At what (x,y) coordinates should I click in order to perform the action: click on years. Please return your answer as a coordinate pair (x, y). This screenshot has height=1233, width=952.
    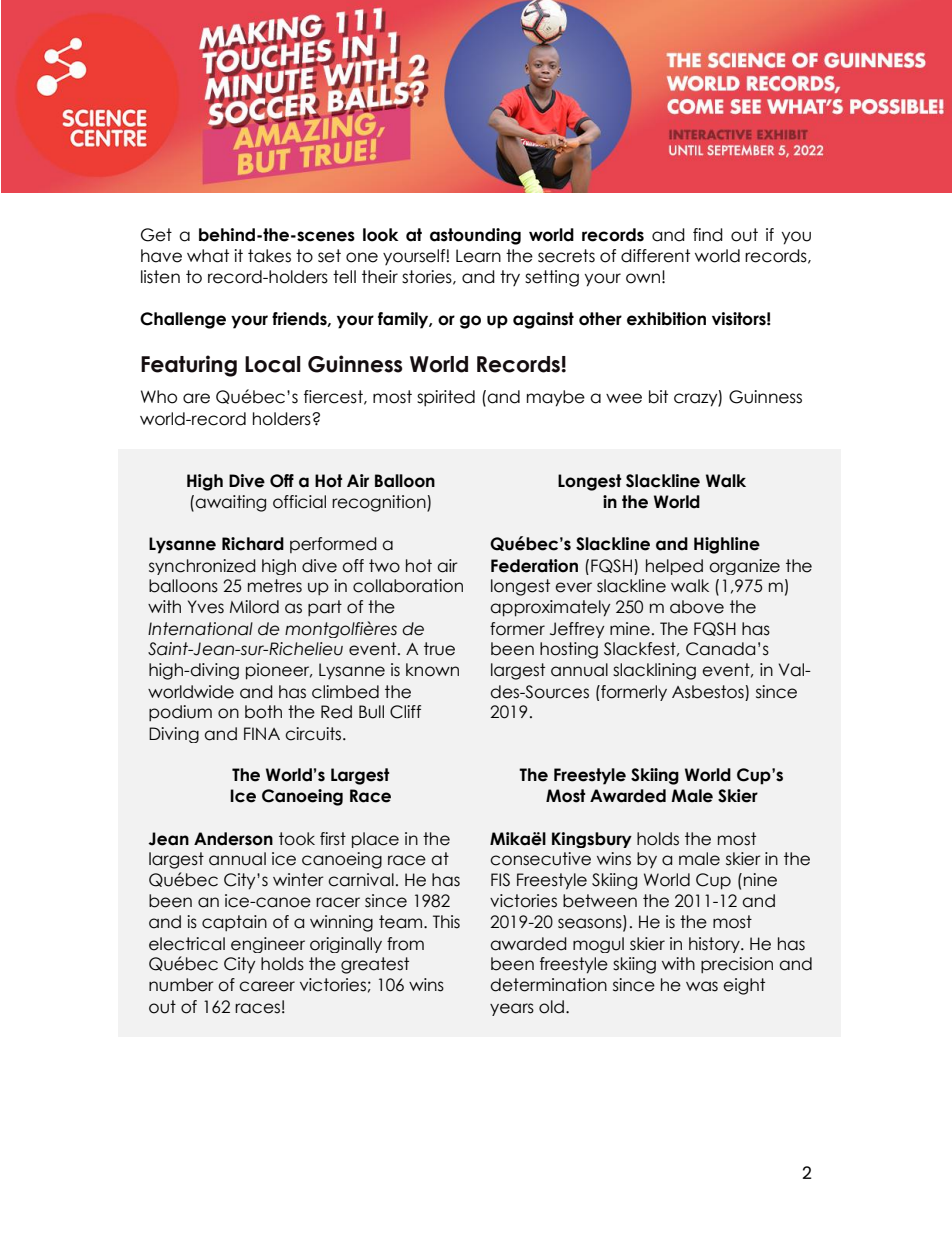
    Looking at the image, I should click on (512, 1009).
